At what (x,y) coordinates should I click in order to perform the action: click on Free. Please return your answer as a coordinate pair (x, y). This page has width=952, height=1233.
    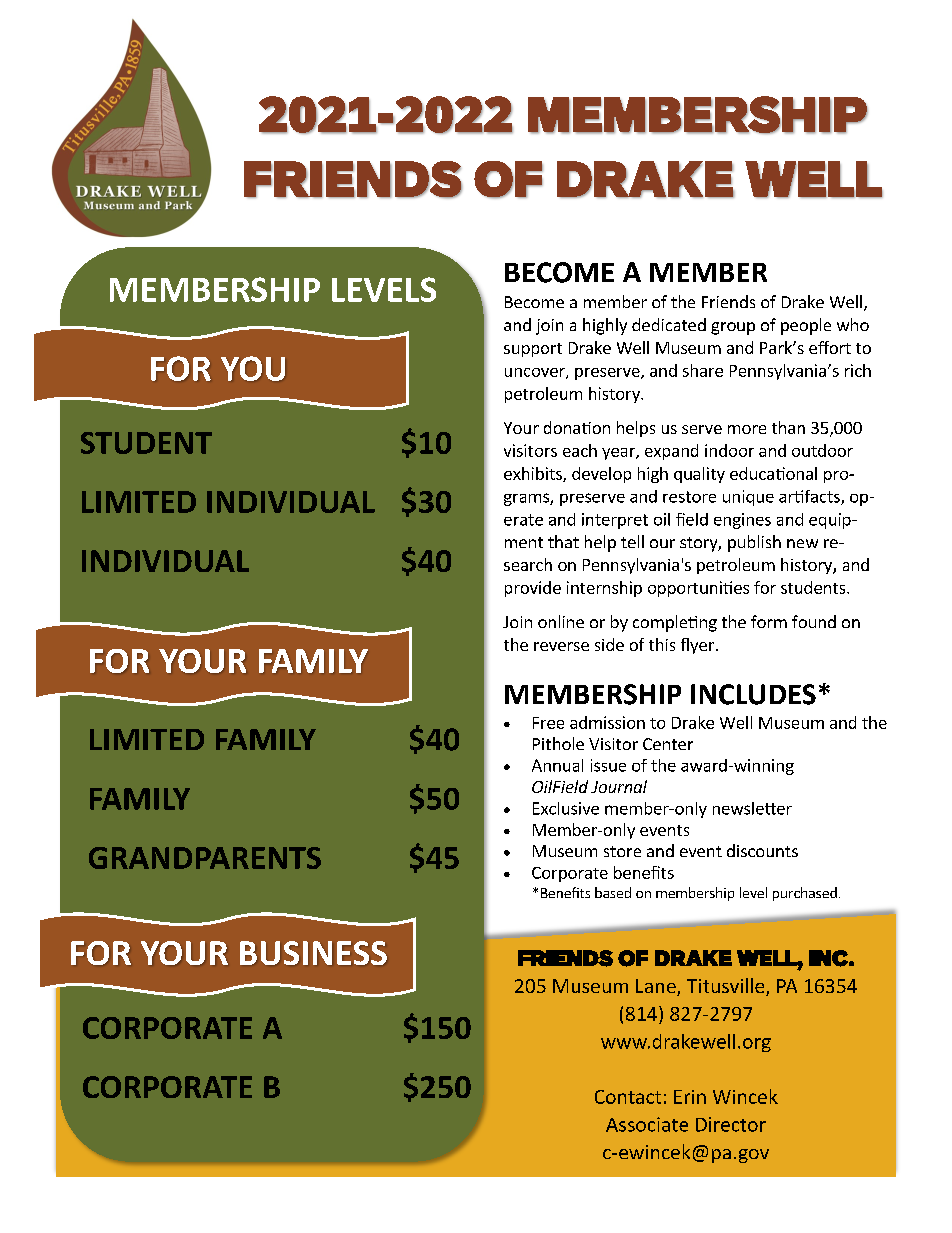
    Looking at the image, I should click on (548, 723).
